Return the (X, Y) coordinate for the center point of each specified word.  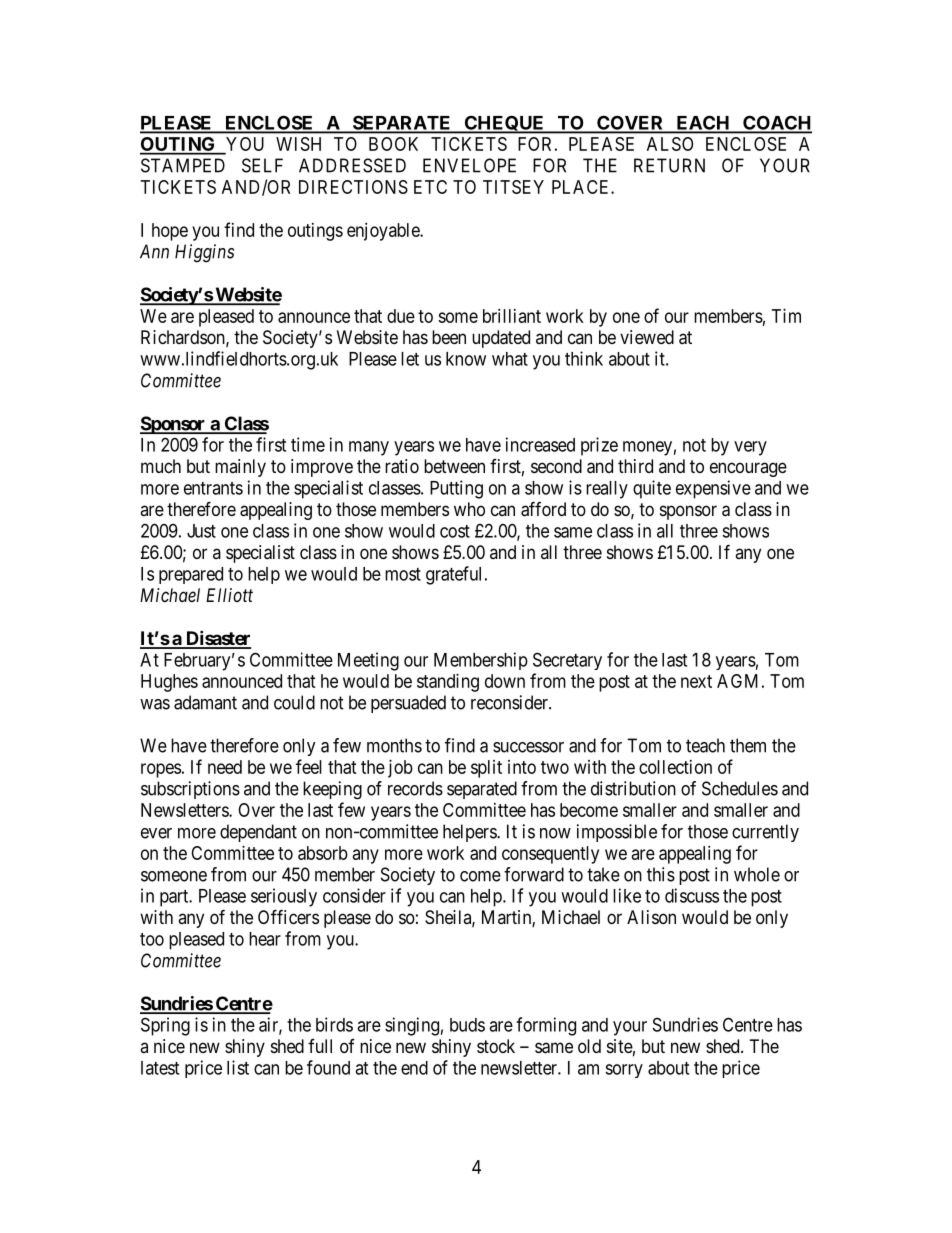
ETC (430, 187)
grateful (453, 575)
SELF (262, 165)
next (696, 681)
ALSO (670, 144)
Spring (165, 1026)
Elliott (229, 595)
